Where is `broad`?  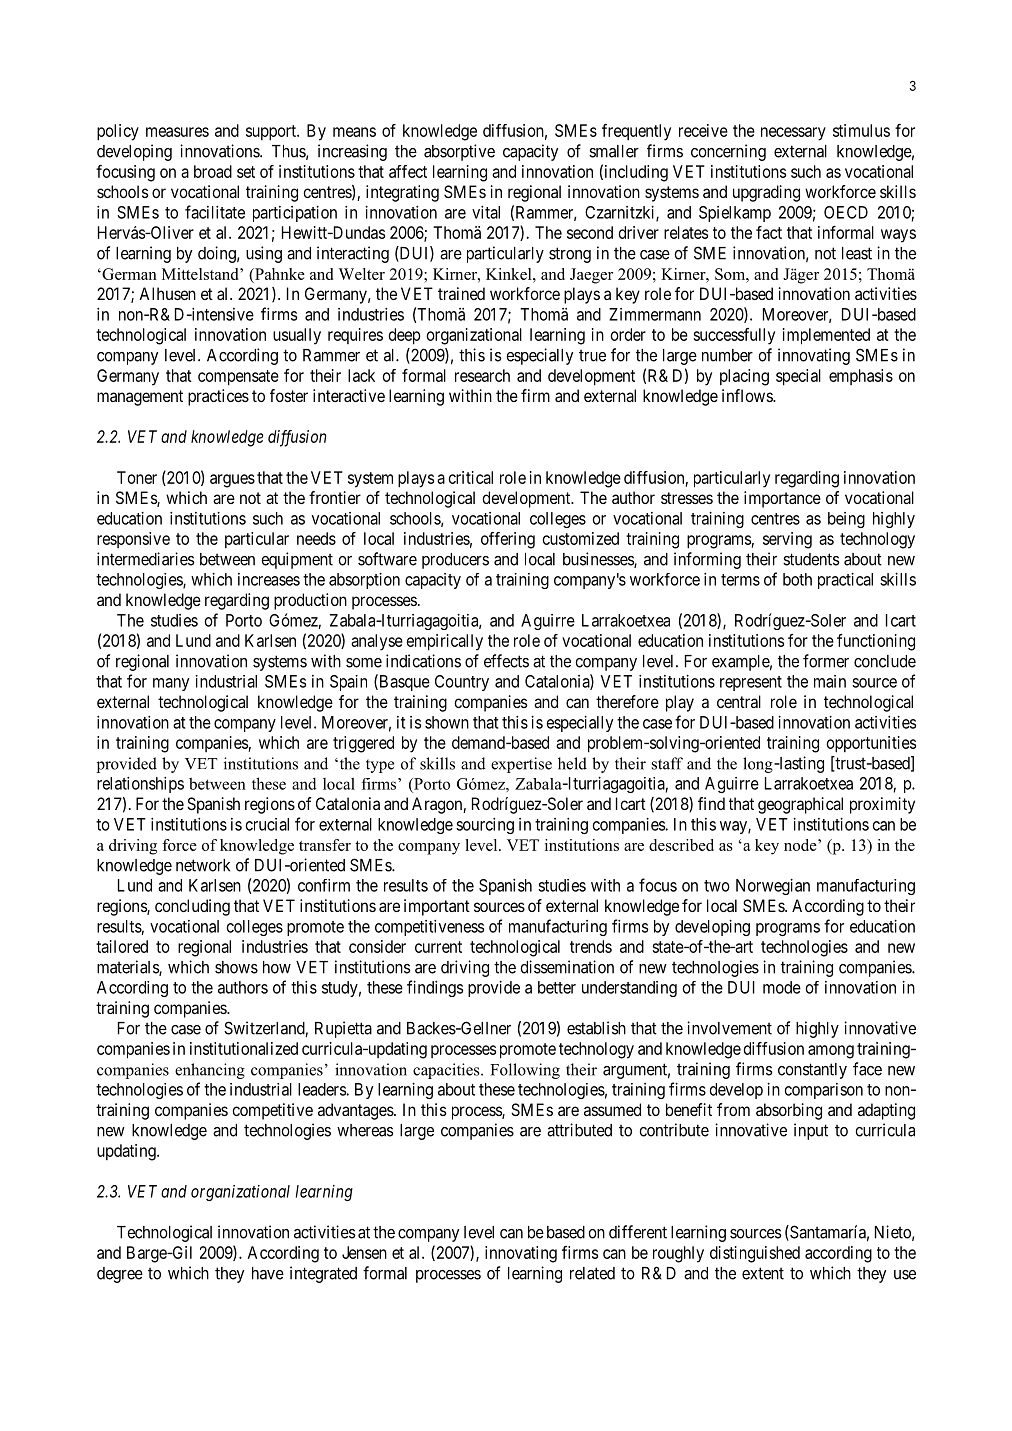
broad is located at coordinates (213, 171).
